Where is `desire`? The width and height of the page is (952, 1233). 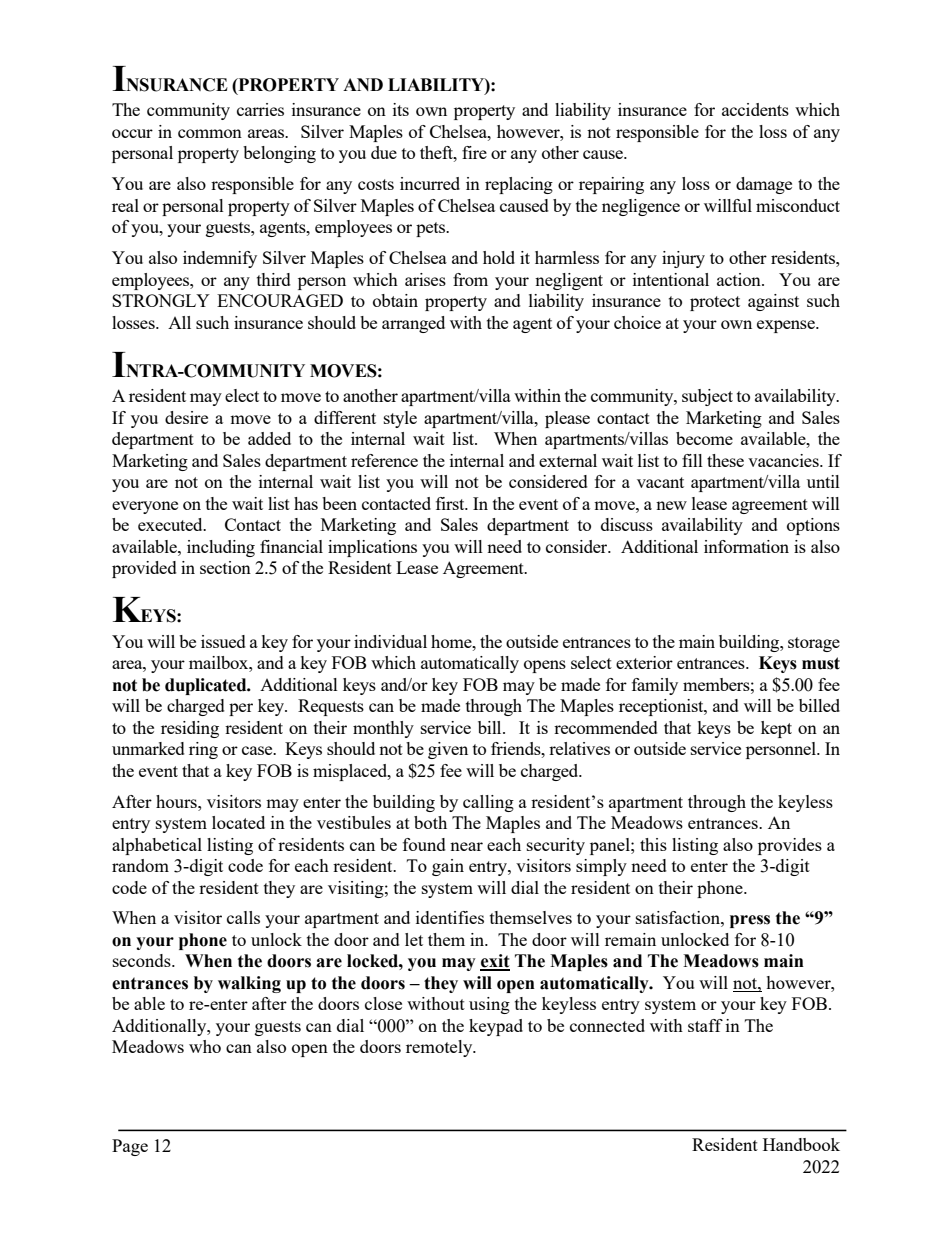 desire is located at coordinates (186, 417).
